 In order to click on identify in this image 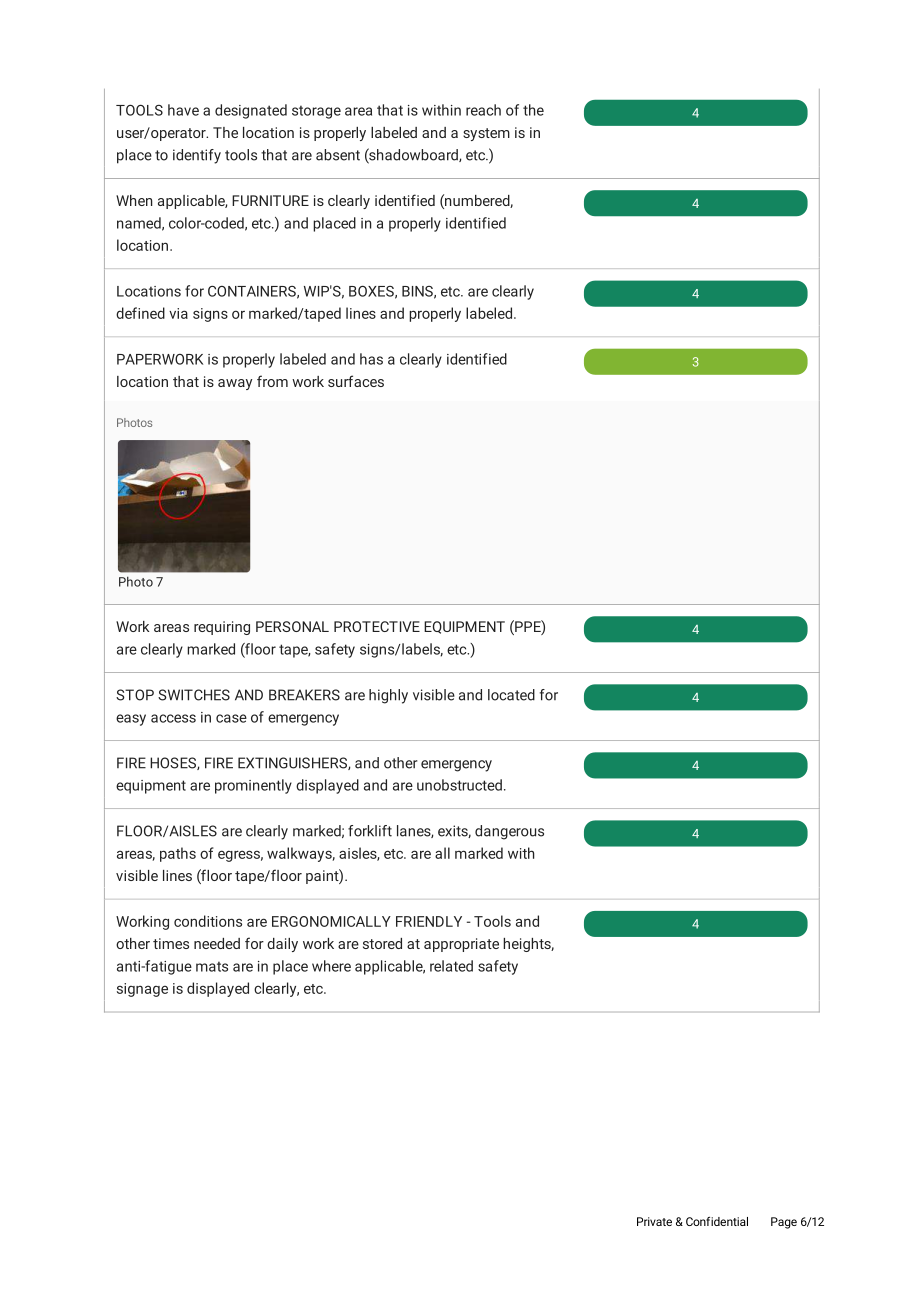, I will do `click(197, 156)`.
